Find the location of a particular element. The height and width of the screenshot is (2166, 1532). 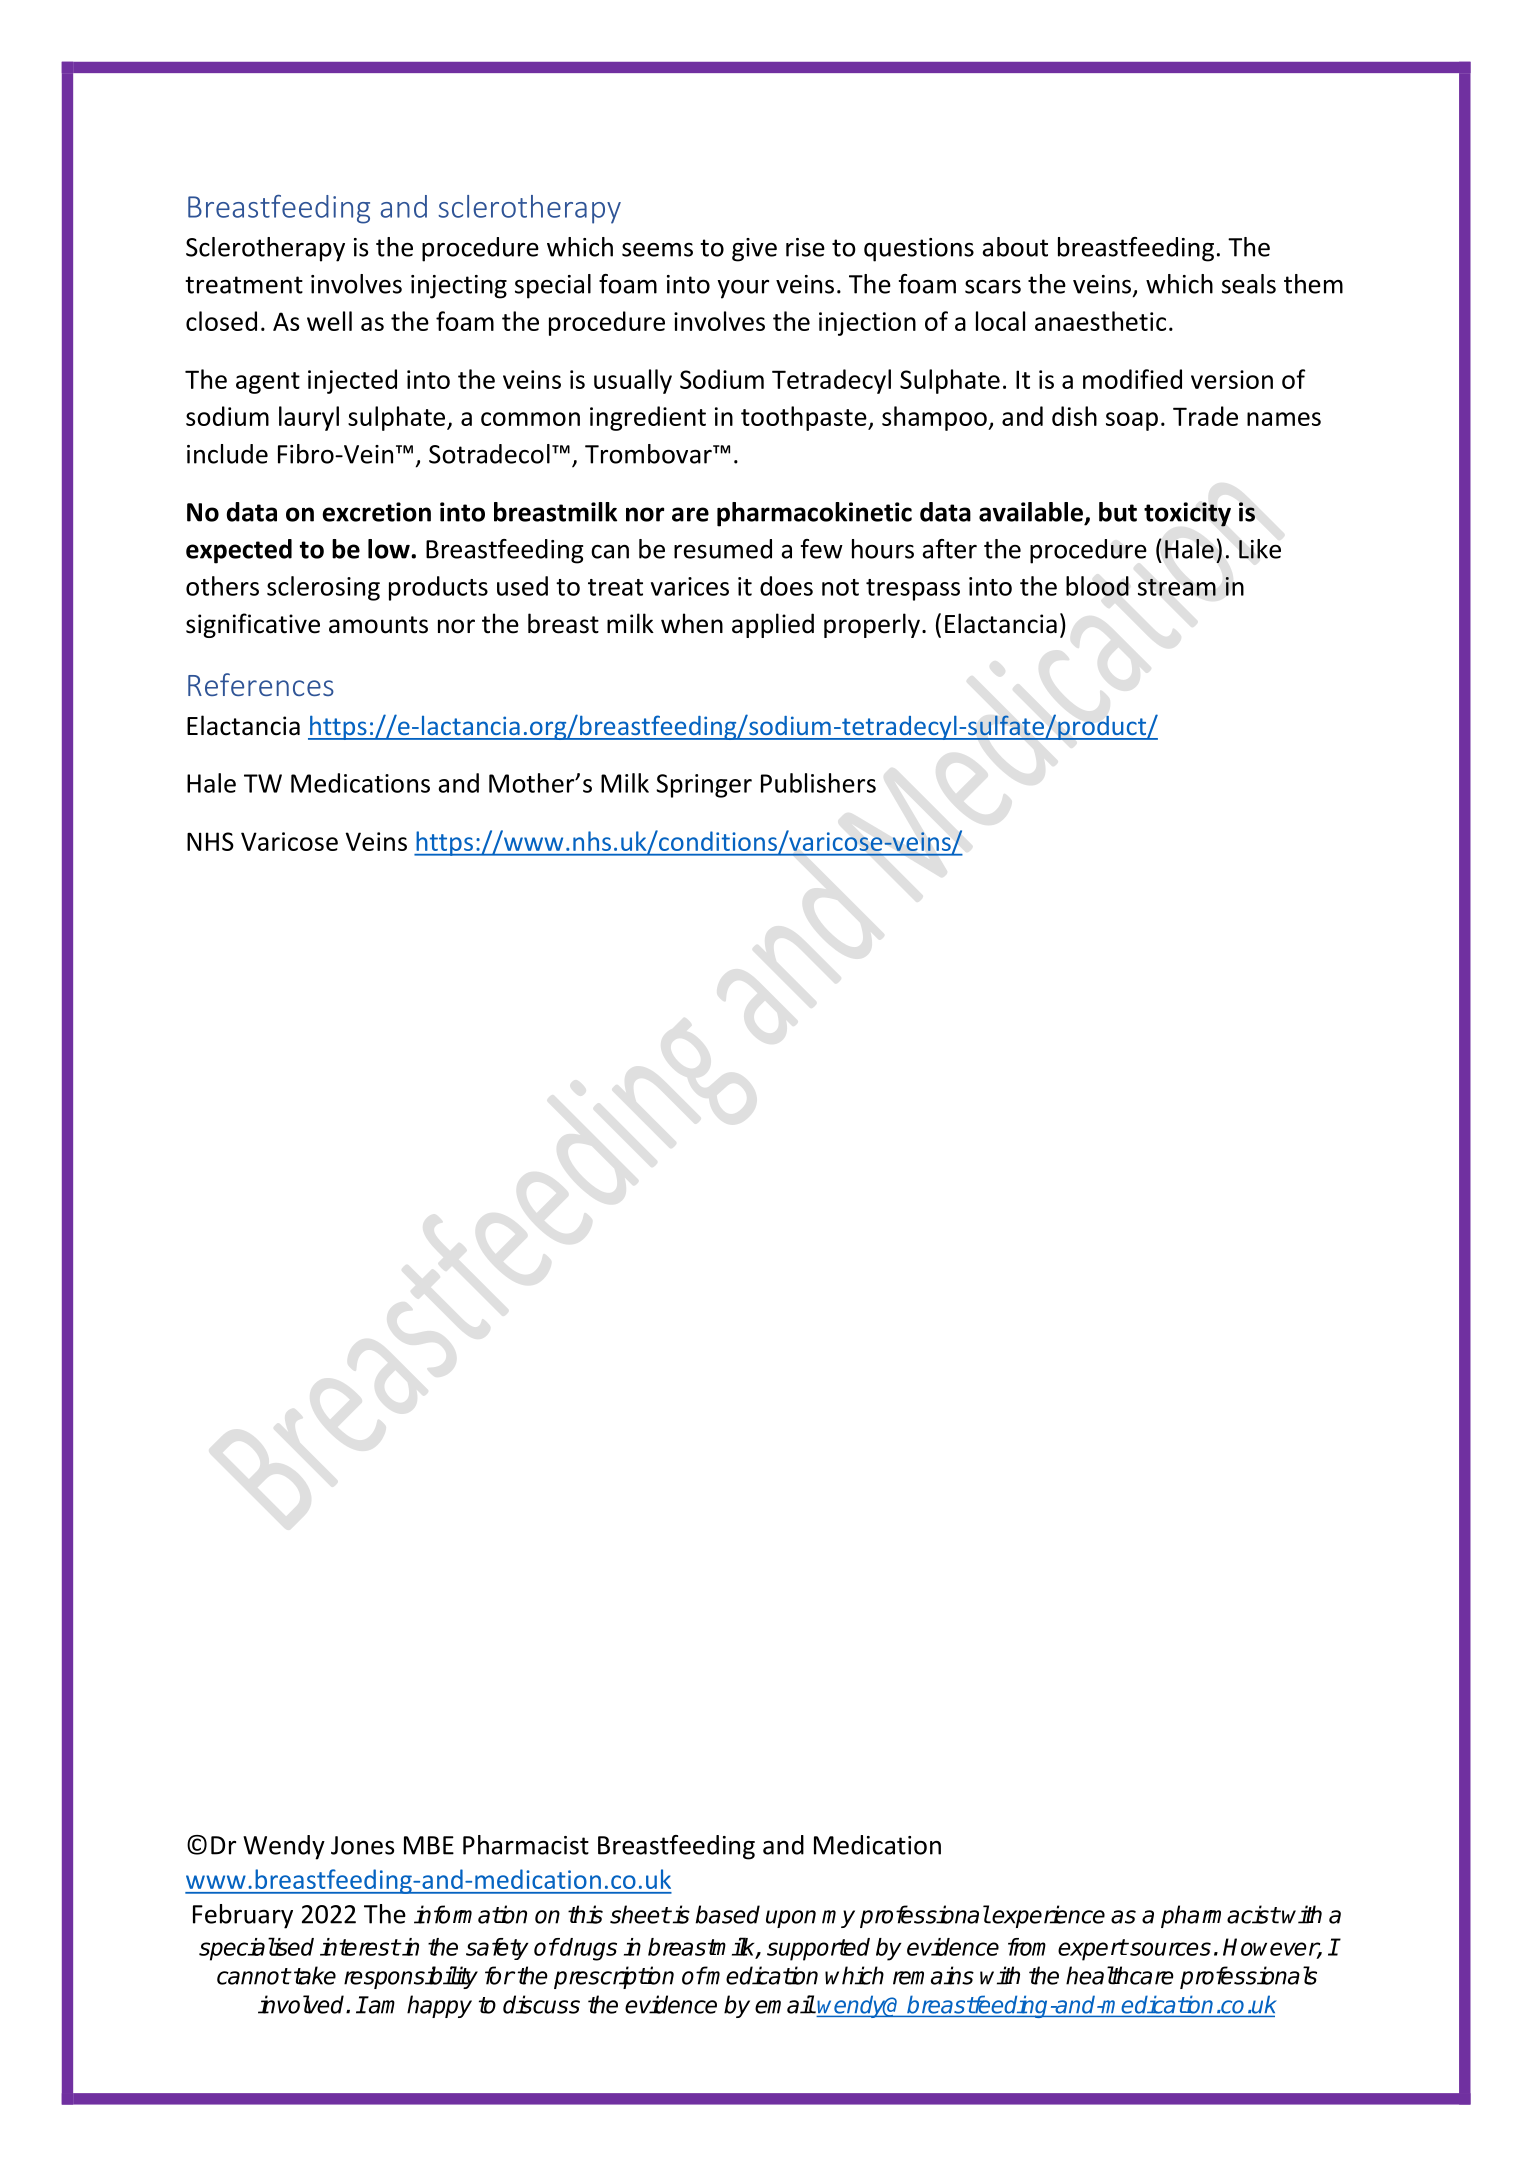

Springer is located at coordinates (704, 786).
